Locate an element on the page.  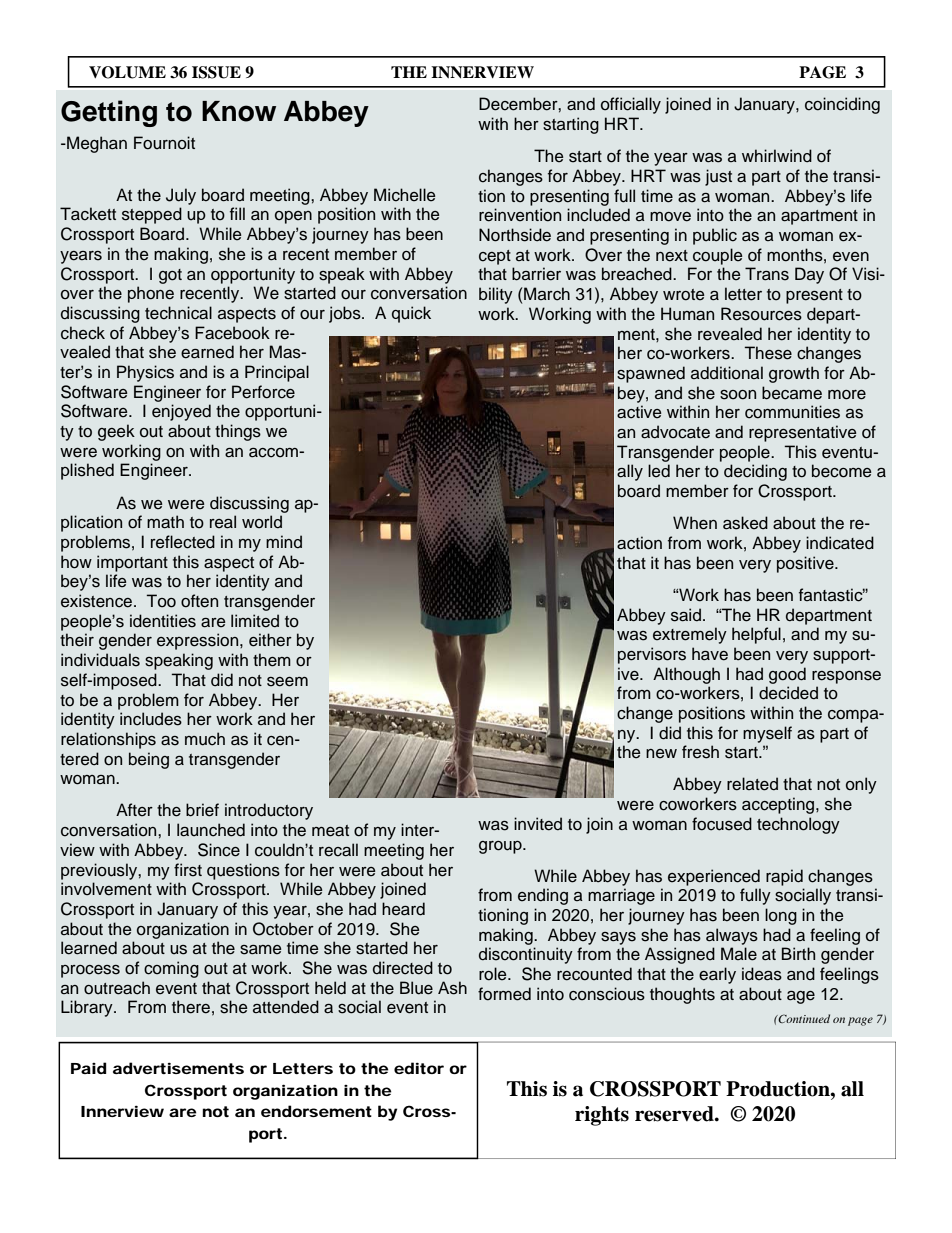
Too is located at coordinates (161, 601).
